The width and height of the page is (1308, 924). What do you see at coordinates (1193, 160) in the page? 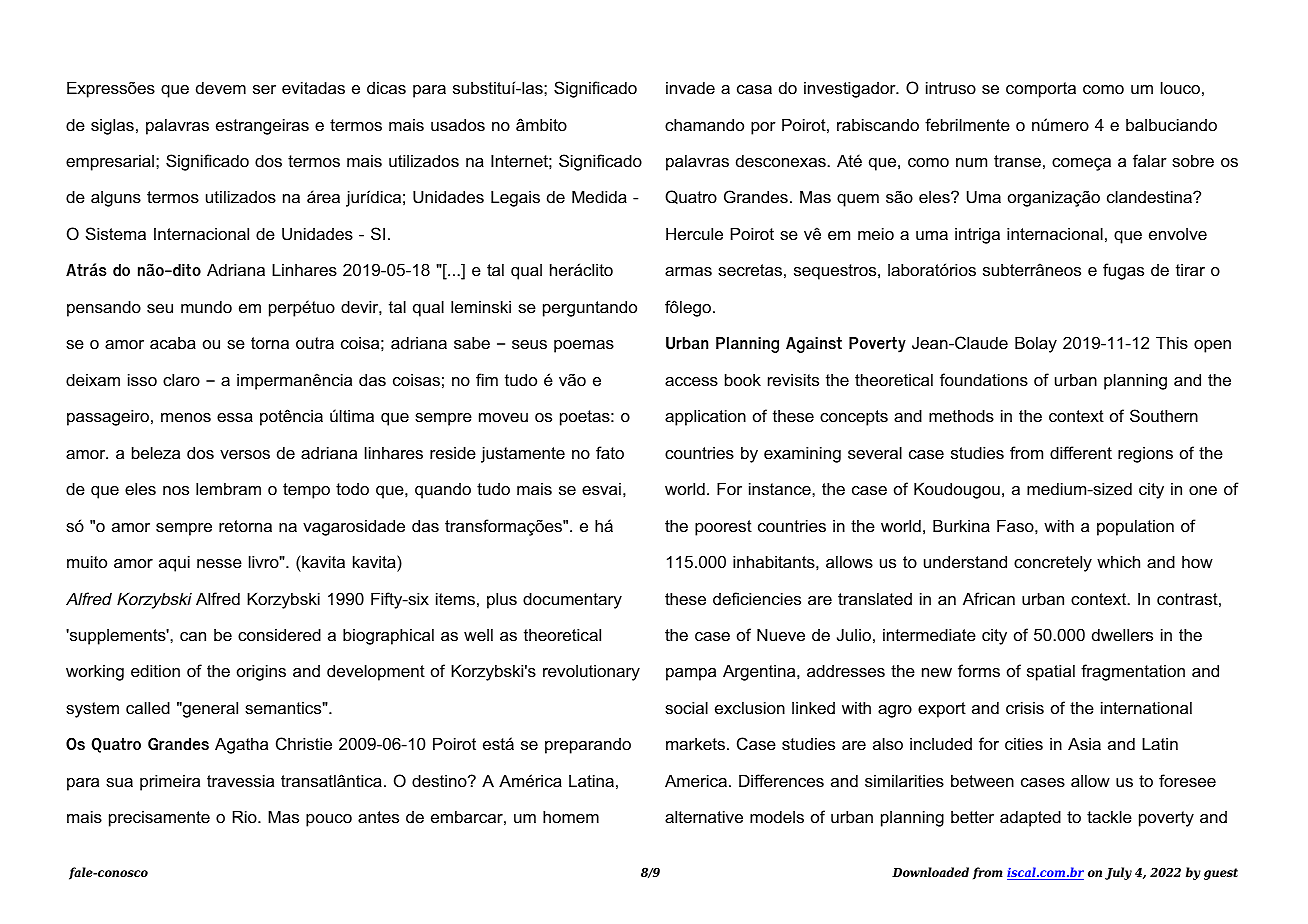
I see `sobre` at bounding box center [1193, 160].
